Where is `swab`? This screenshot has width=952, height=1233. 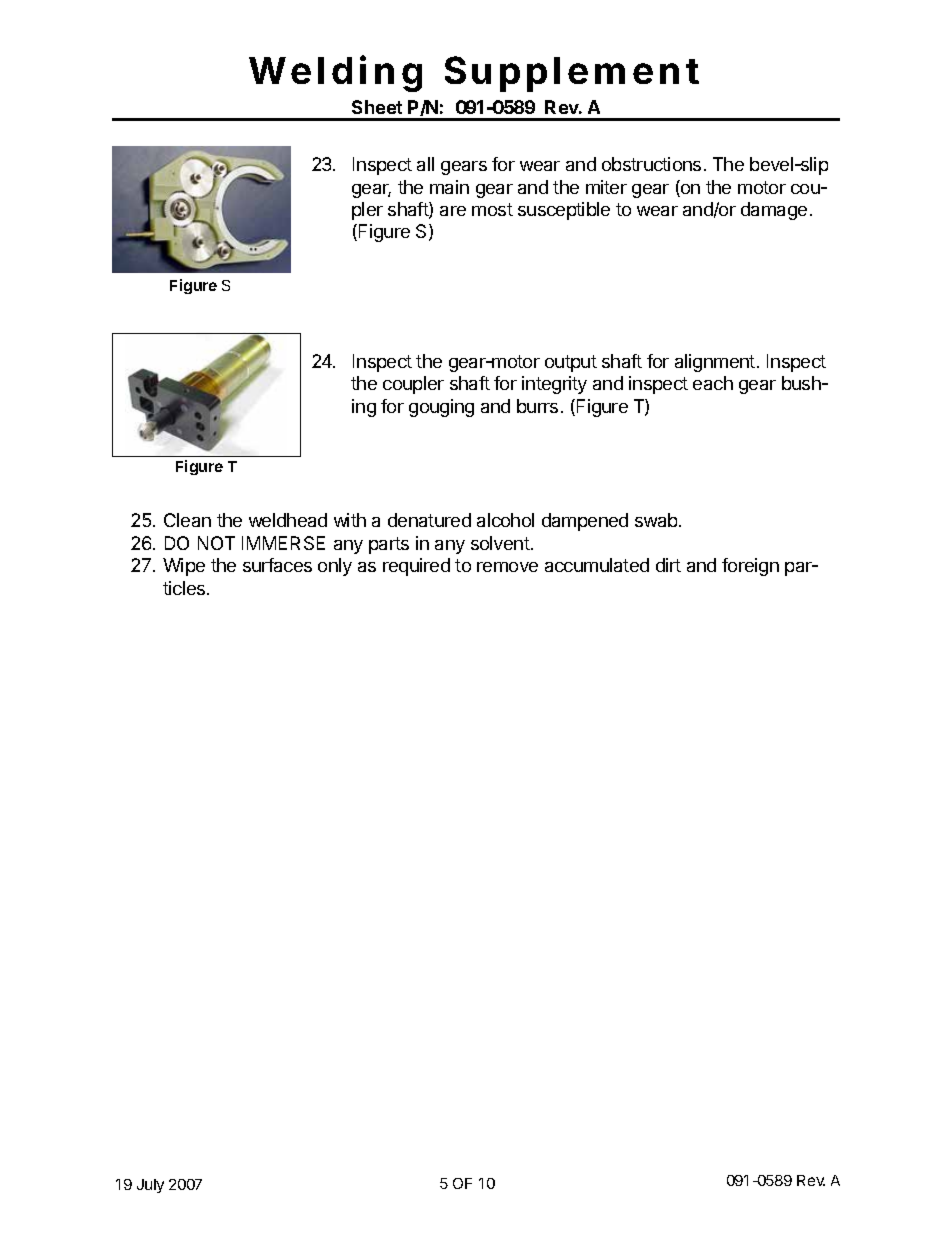 swab is located at coordinates (657, 520).
